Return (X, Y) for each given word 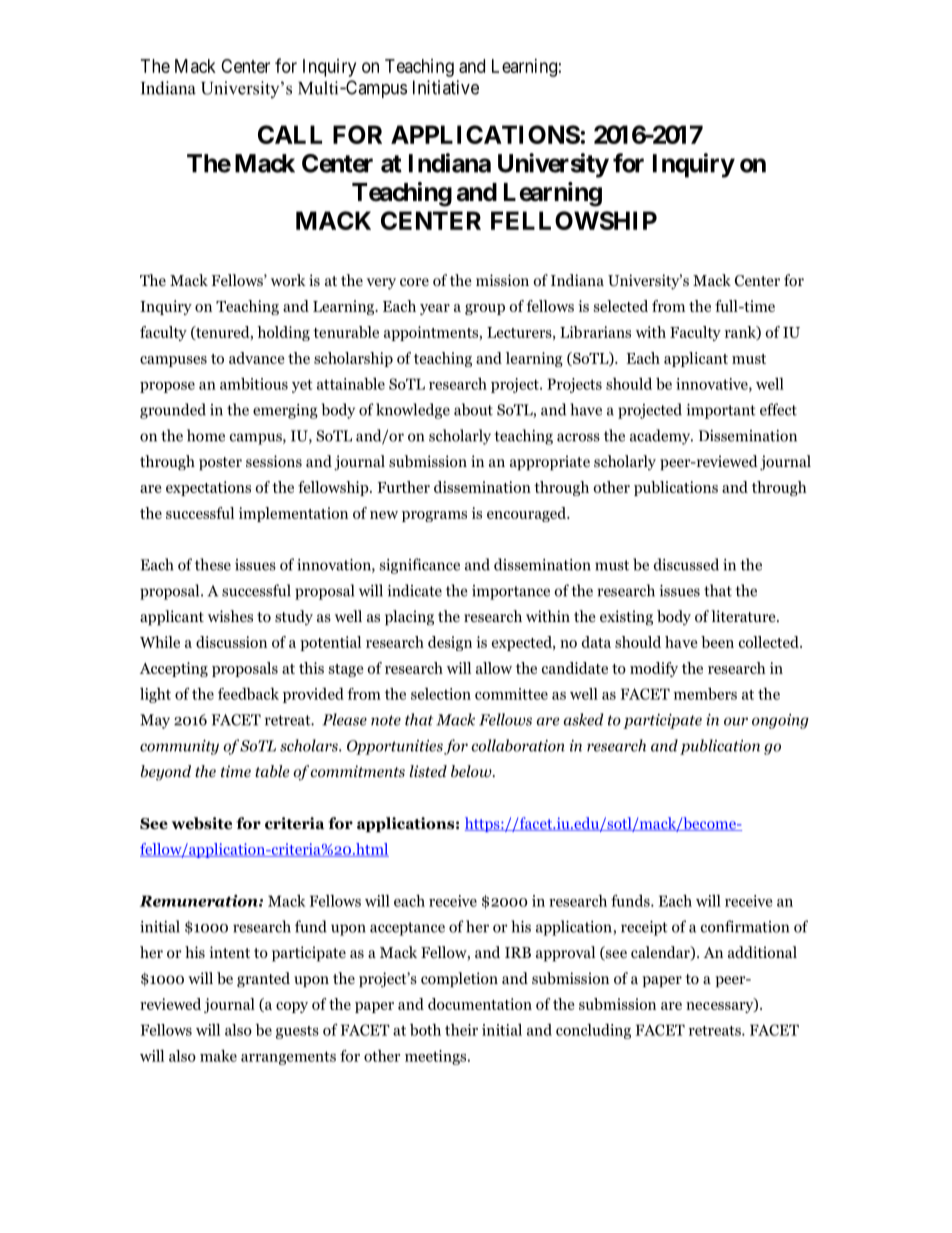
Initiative (446, 87)
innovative (713, 385)
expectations (208, 488)
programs (434, 516)
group (485, 309)
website (202, 823)
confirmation (745, 926)
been (717, 642)
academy (661, 437)
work (288, 280)
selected (621, 306)
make (218, 1056)
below (472, 771)
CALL (290, 134)
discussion (231, 642)
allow (494, 668)
